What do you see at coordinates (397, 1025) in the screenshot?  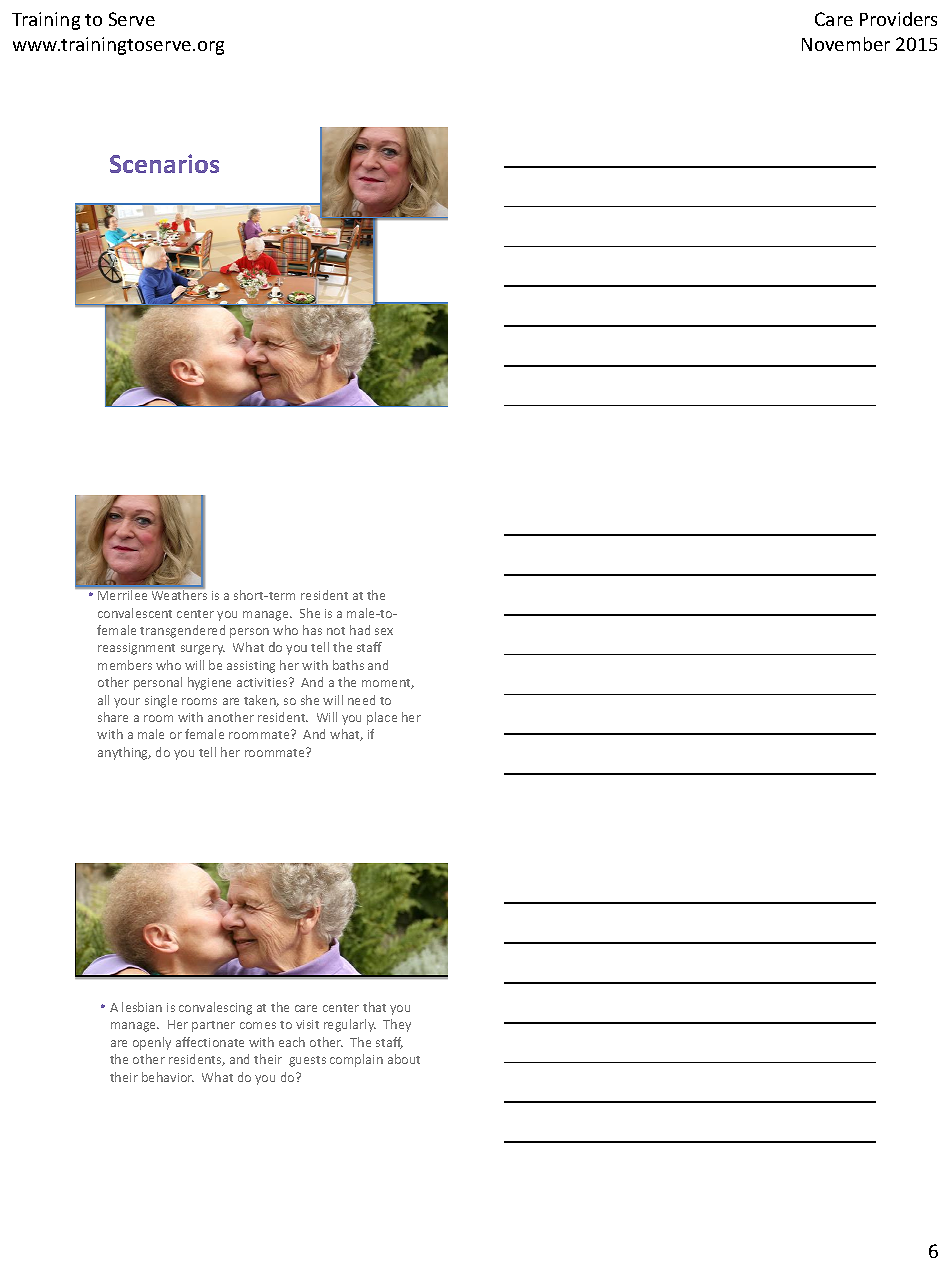 I see `They` at bounding box center [397, 1025].
